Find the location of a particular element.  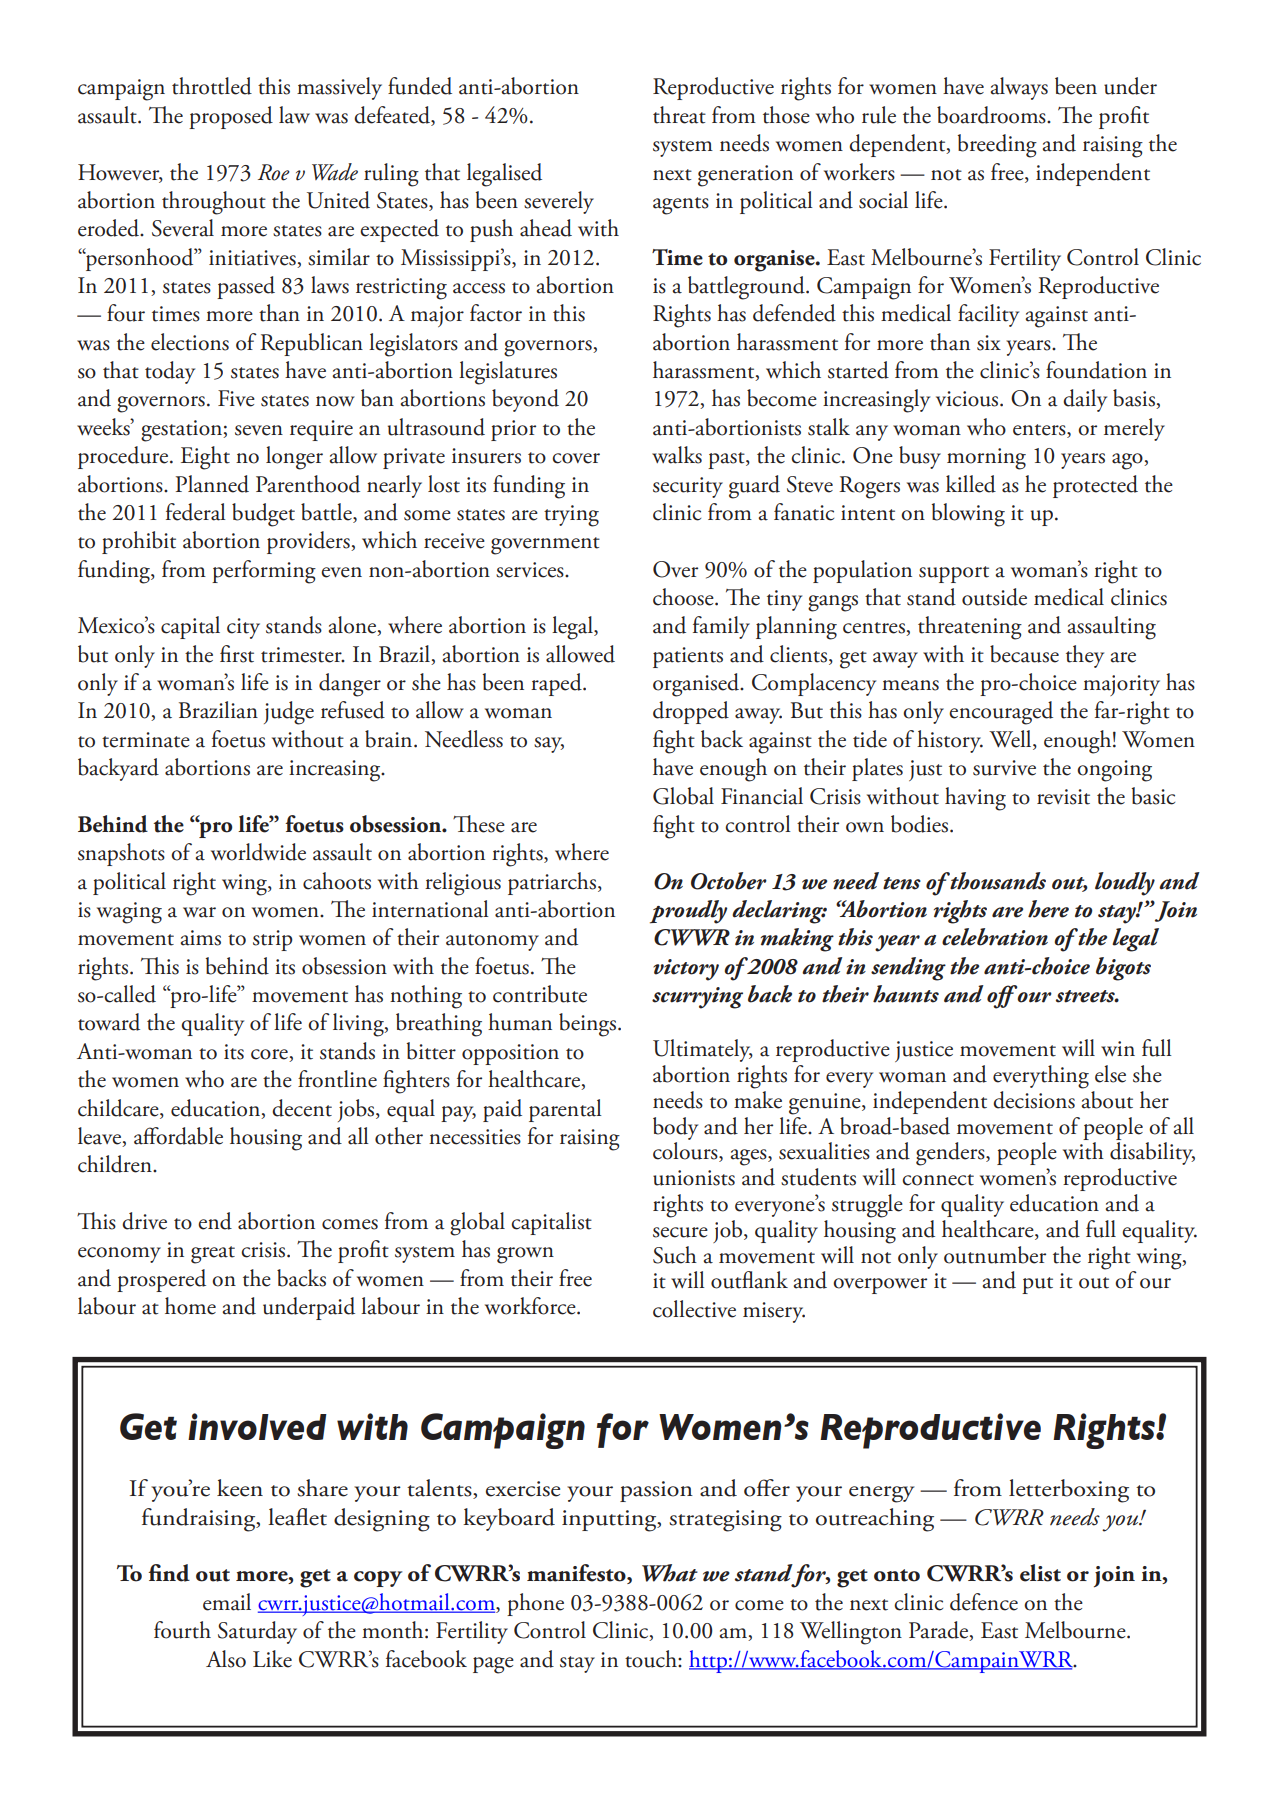

email is located at coordinates (227, 1602).
